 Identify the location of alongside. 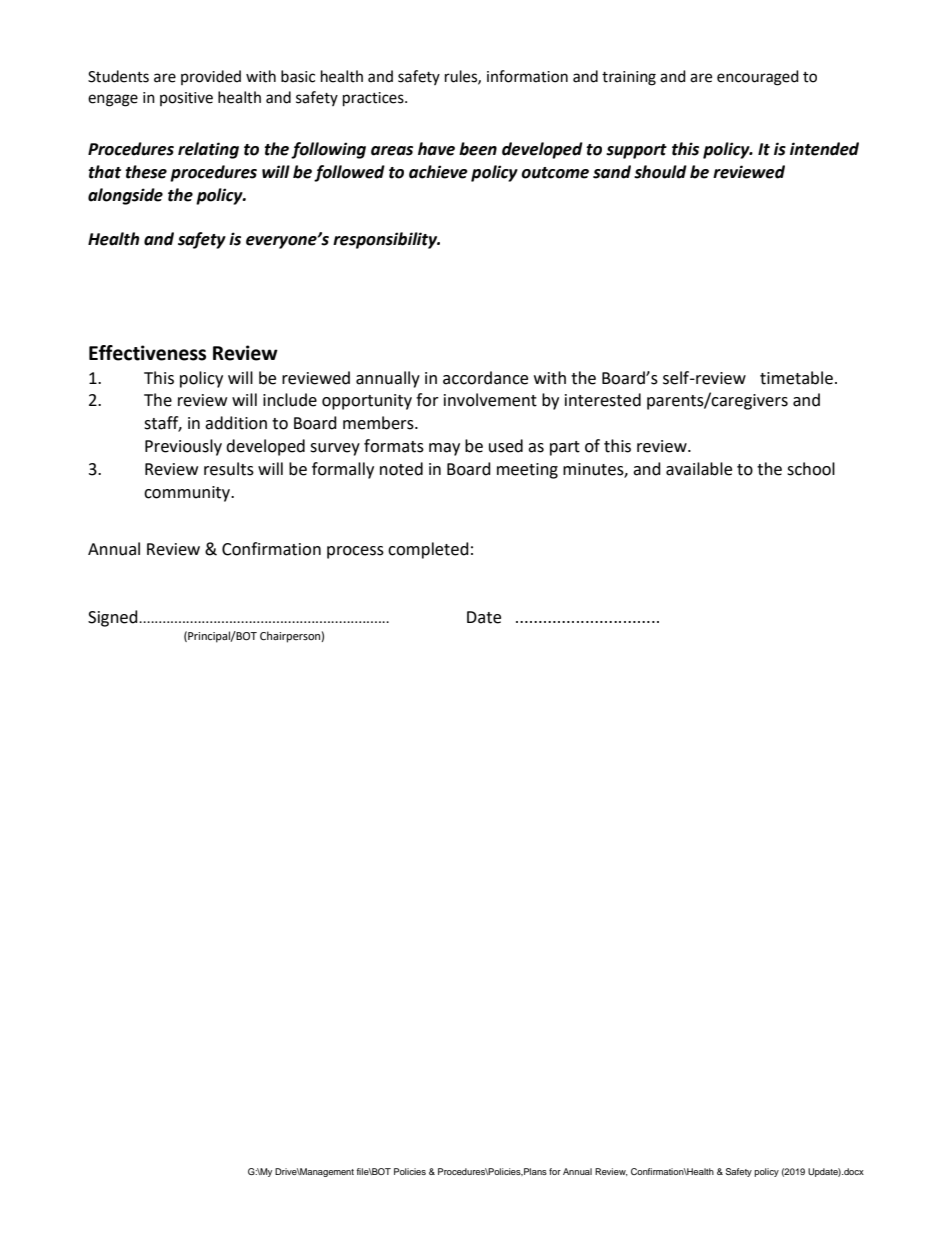
(125, 196).
